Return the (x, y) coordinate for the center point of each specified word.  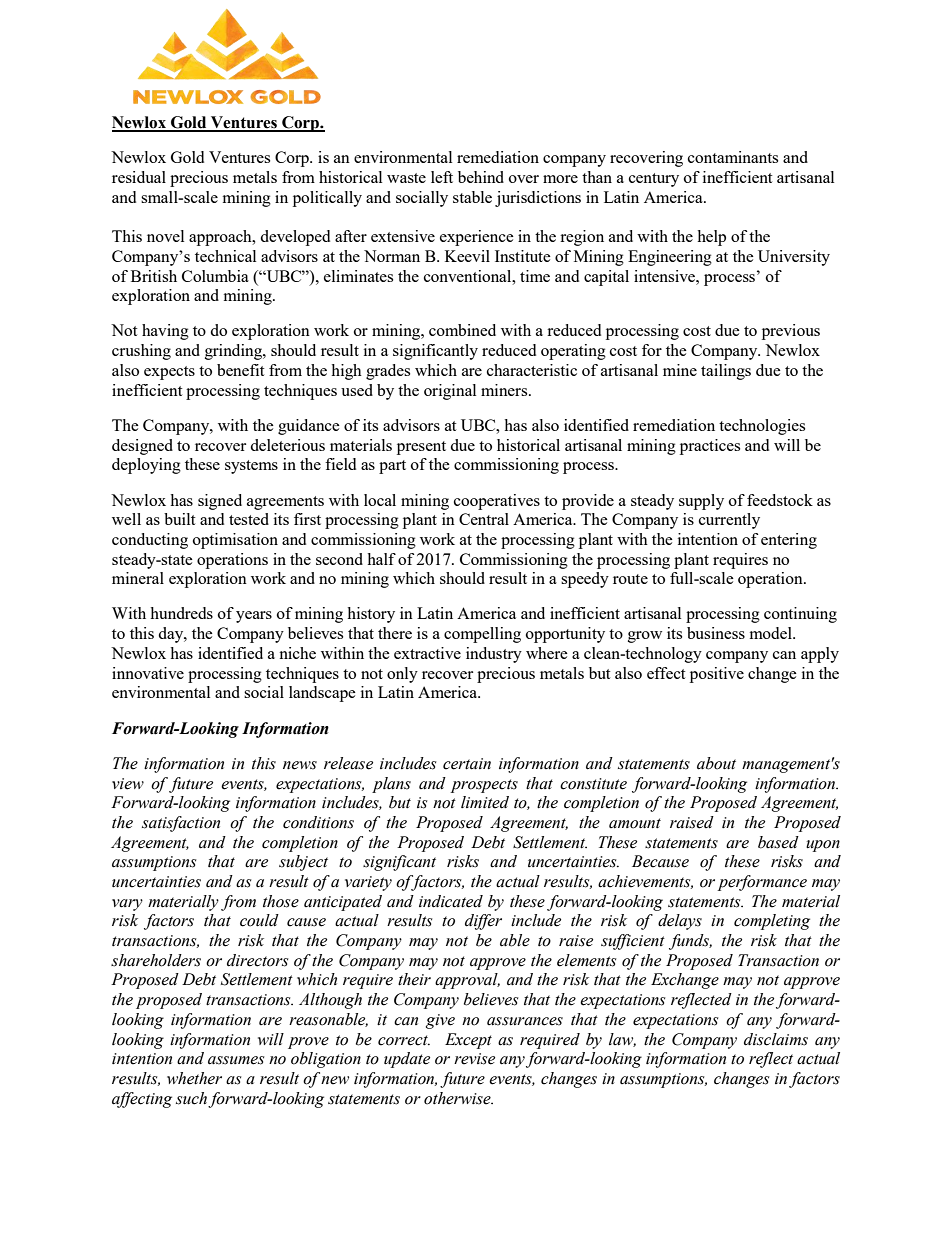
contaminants (733, 157)
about (716, 763)
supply (701, 502)
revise (474, 1059)
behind (481, 177)
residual (139, 177)
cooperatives (497, 502)
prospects (484, 786)
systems (251, 467)
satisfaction (181, 824)
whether (194, 1078)
